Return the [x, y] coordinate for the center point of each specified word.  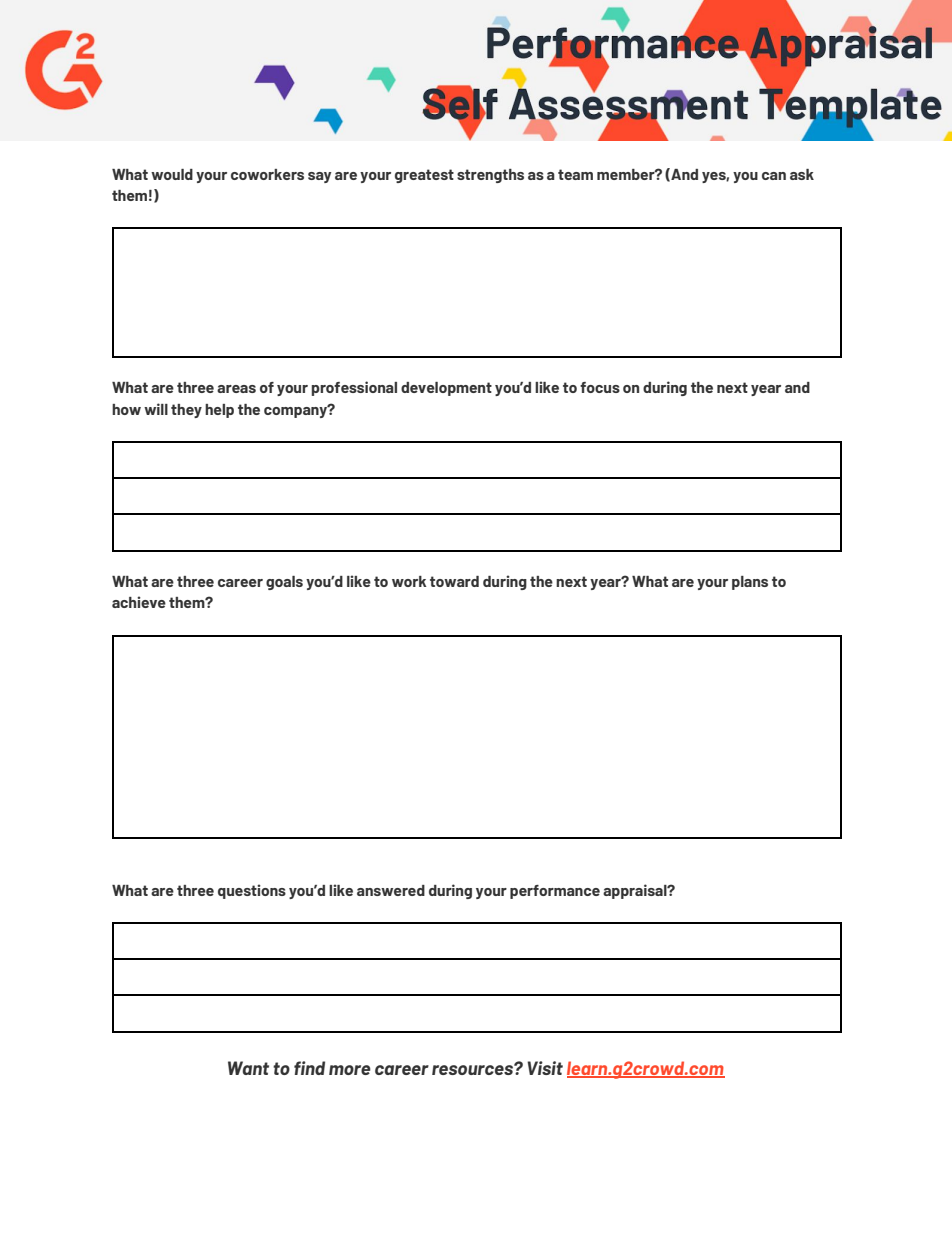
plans [750, 583]
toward [454, 581]
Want [248, 1068]
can [774, 176]
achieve [139, 602]
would [172, 174]
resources [473, 1069]
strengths [490, 176]
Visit [545, 1068]
